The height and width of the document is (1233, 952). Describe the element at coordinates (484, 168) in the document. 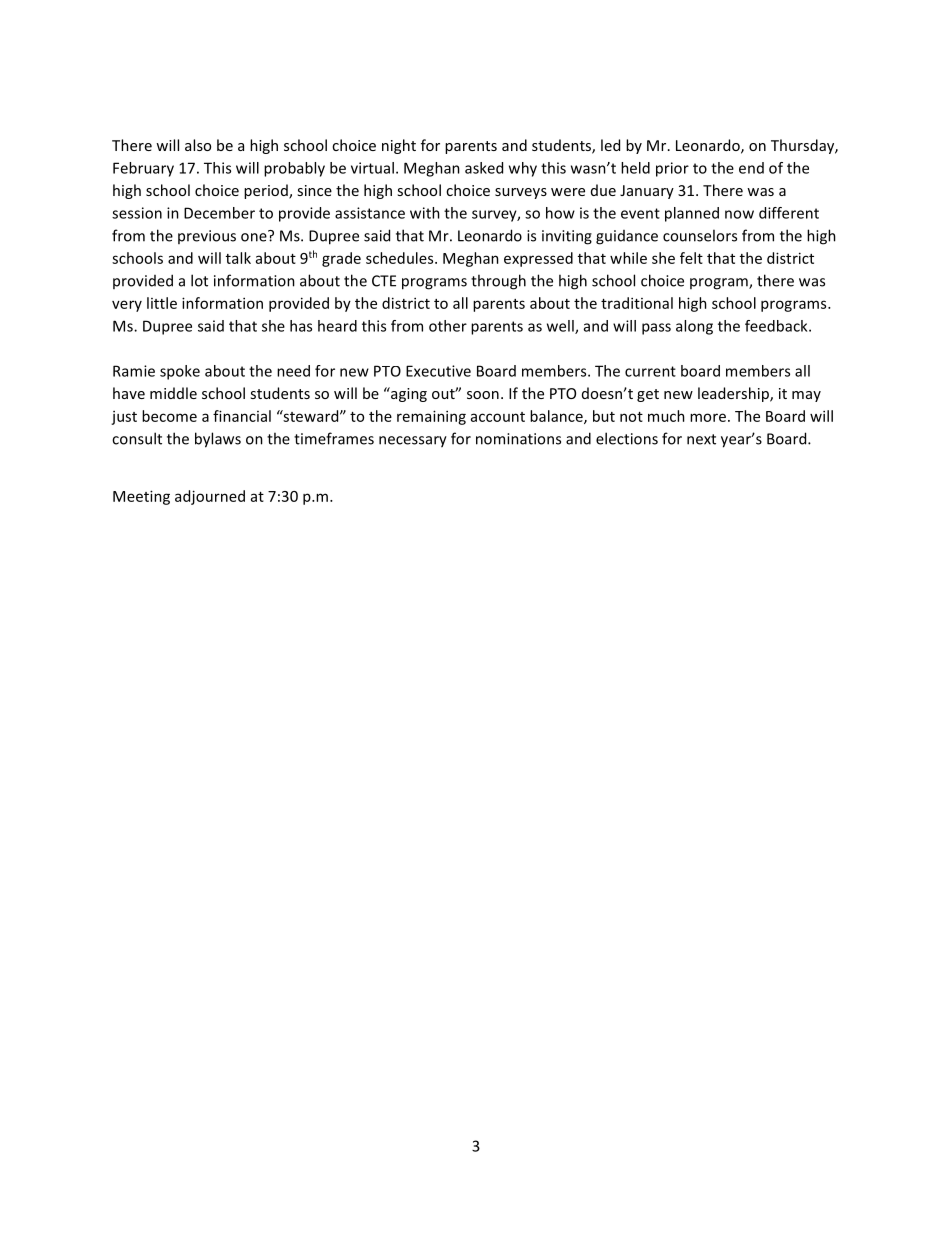

I see `asked` at that location.
